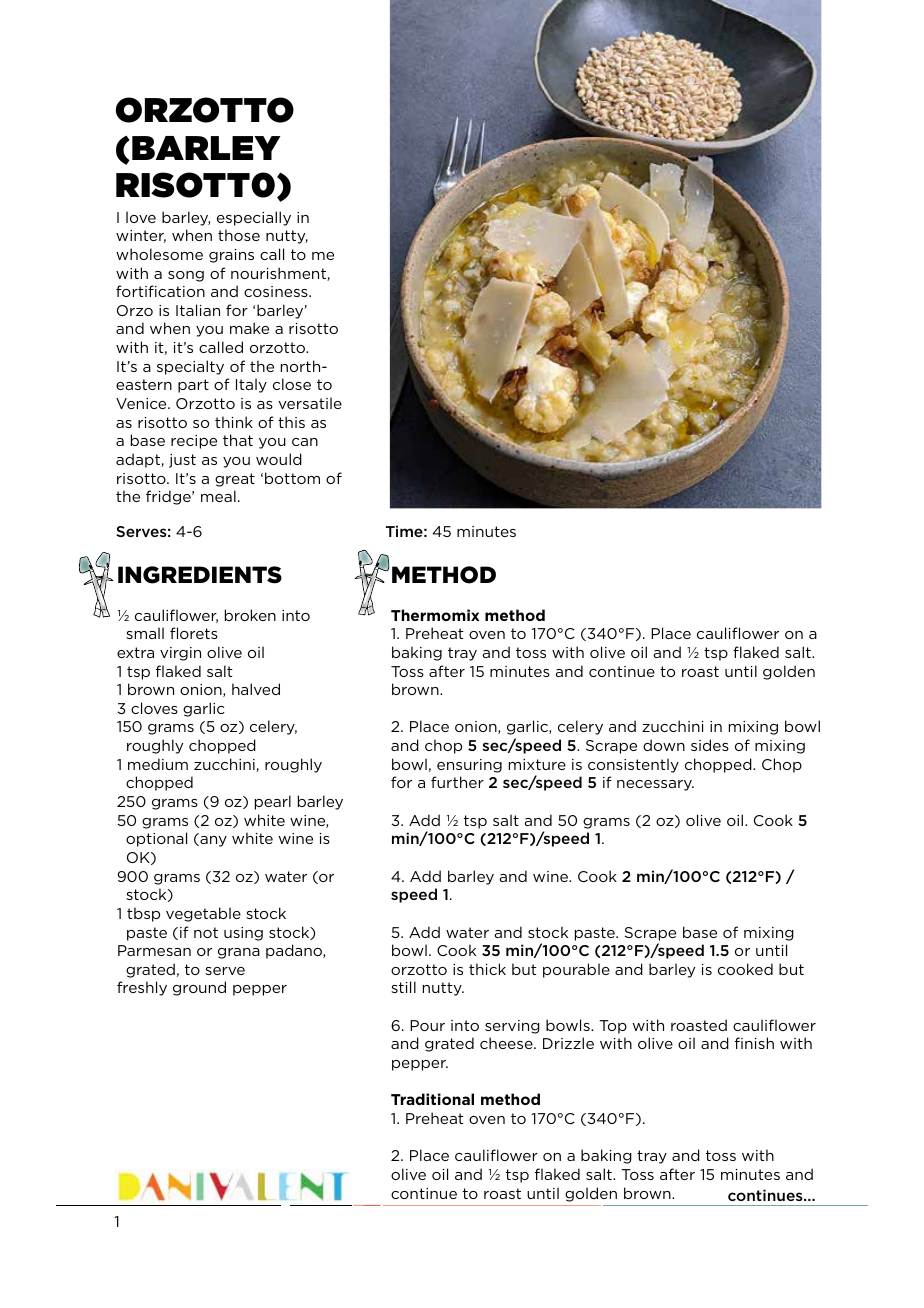  I want to click on down, so click(664, 745).
